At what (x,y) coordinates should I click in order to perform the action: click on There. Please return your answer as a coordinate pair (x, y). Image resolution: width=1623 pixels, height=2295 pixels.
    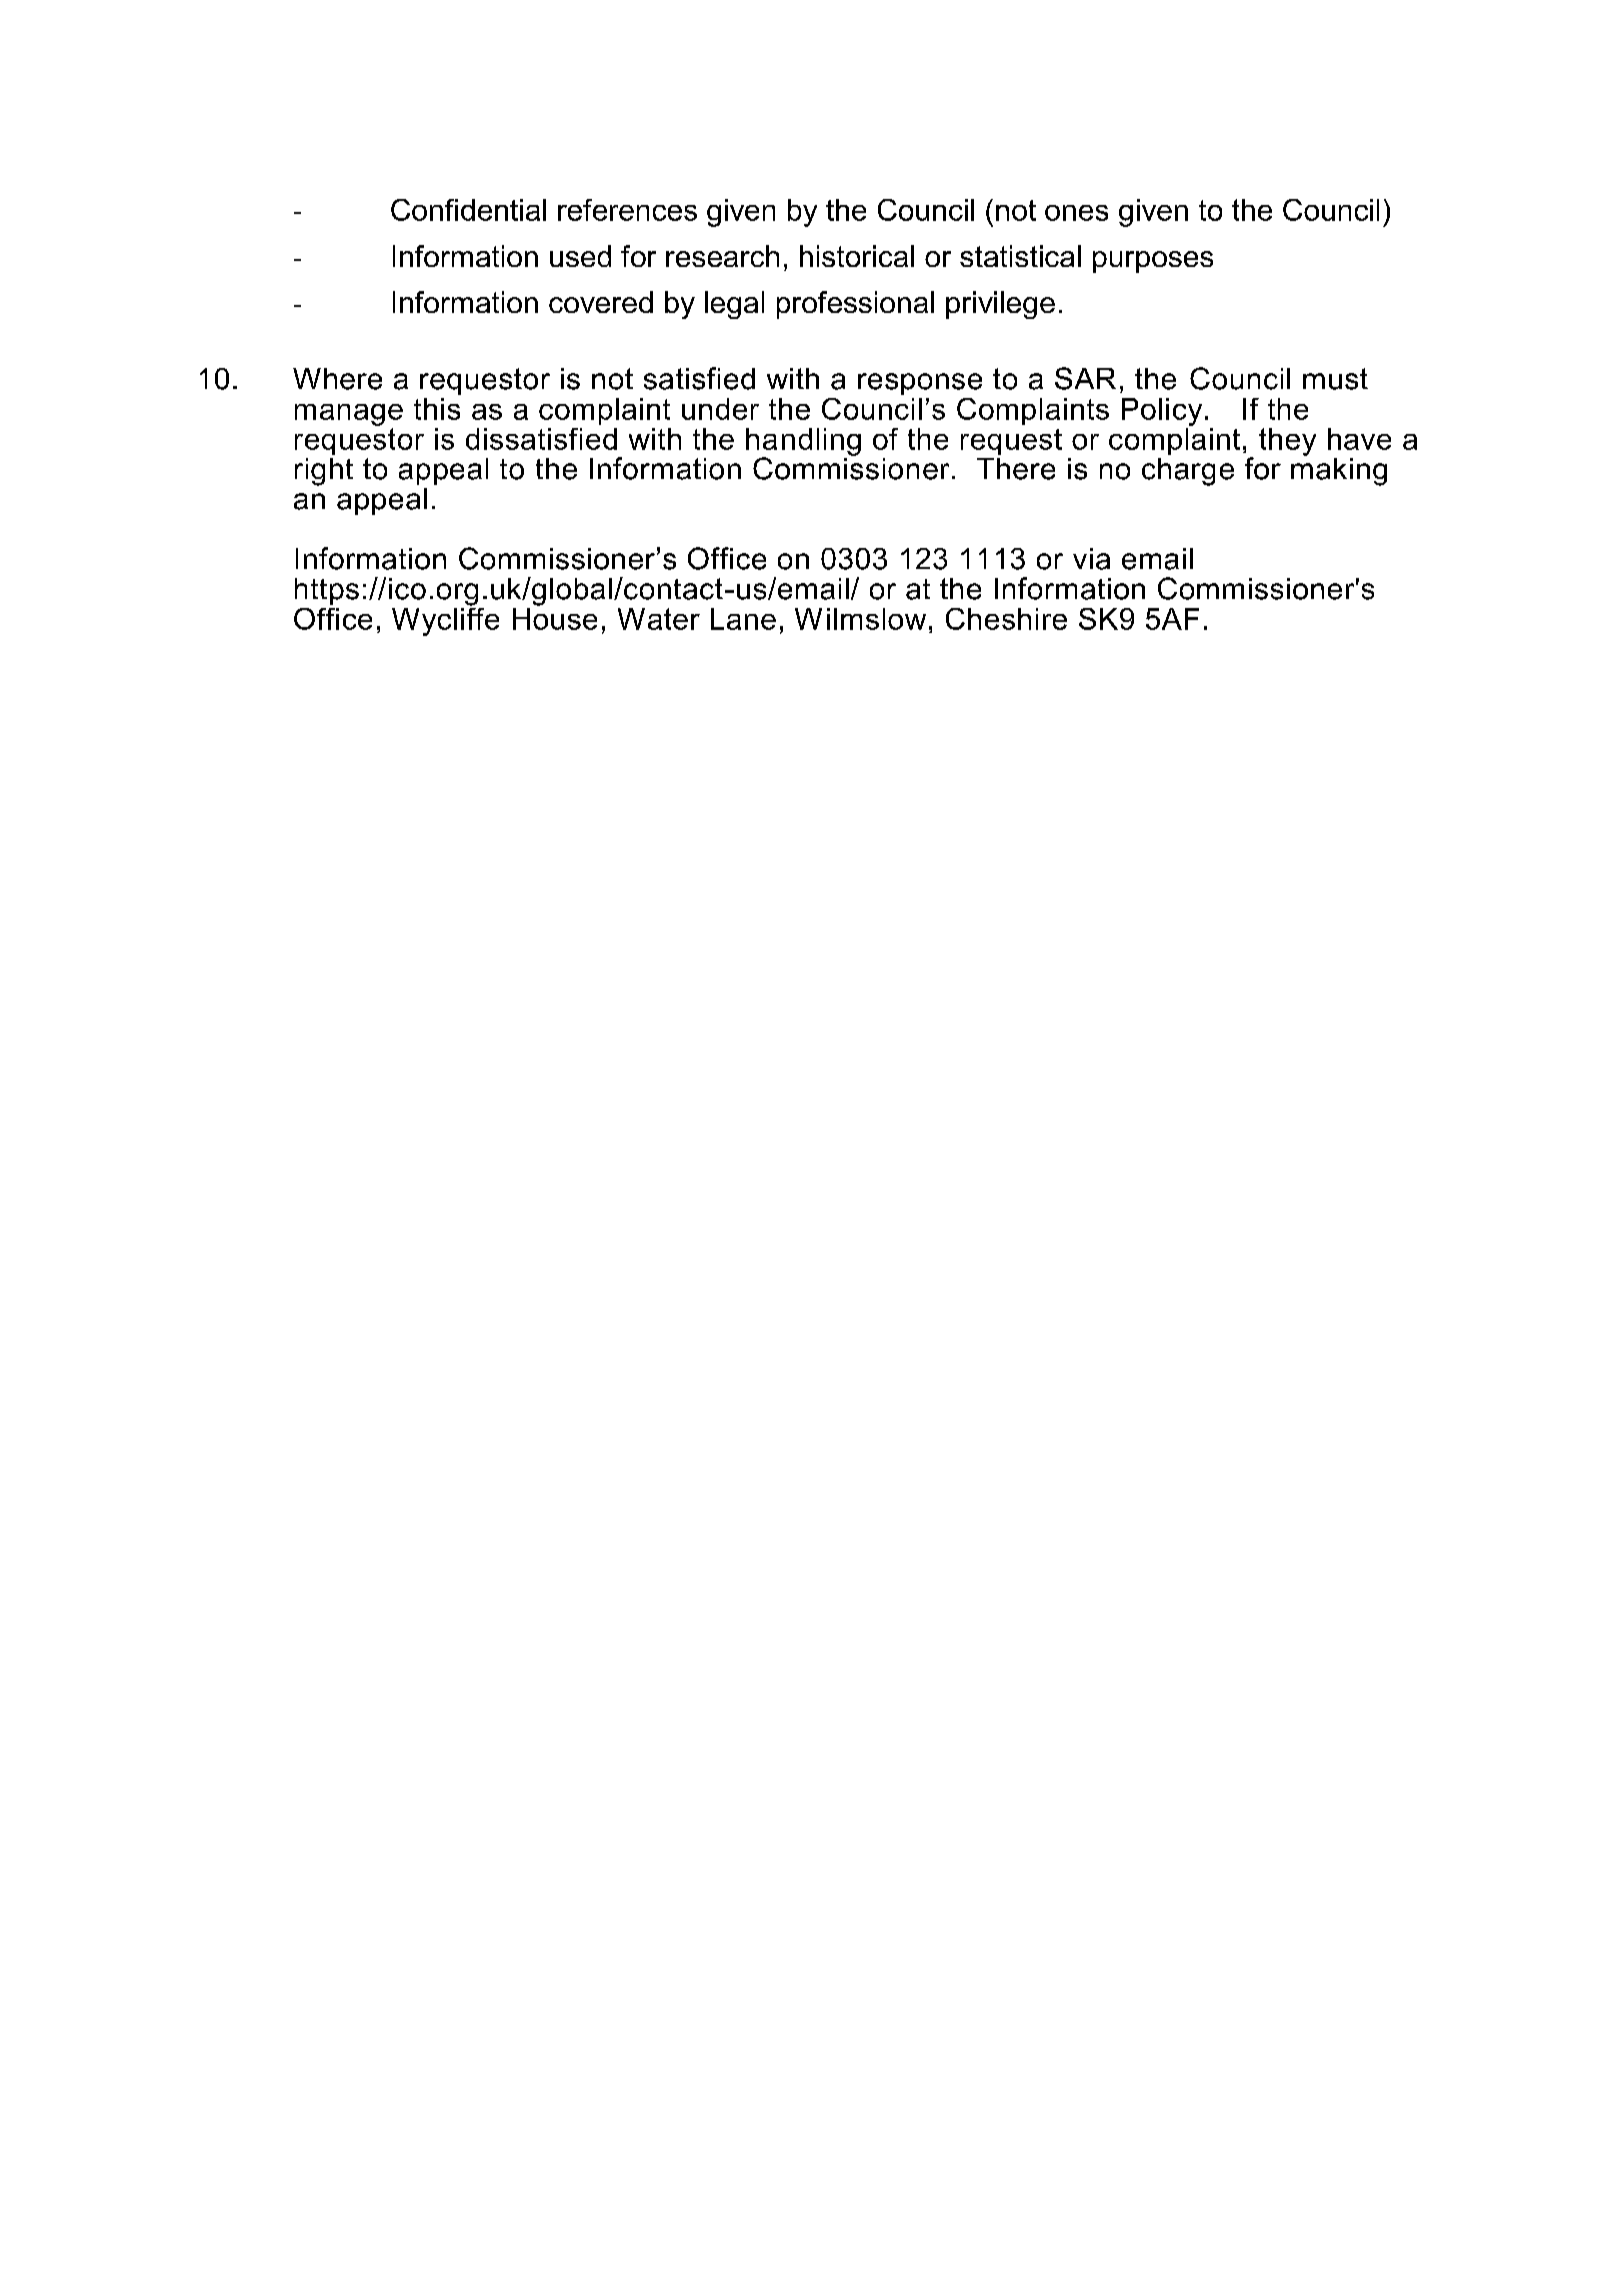
    Looking at the image, I should click on (1016, 469).
